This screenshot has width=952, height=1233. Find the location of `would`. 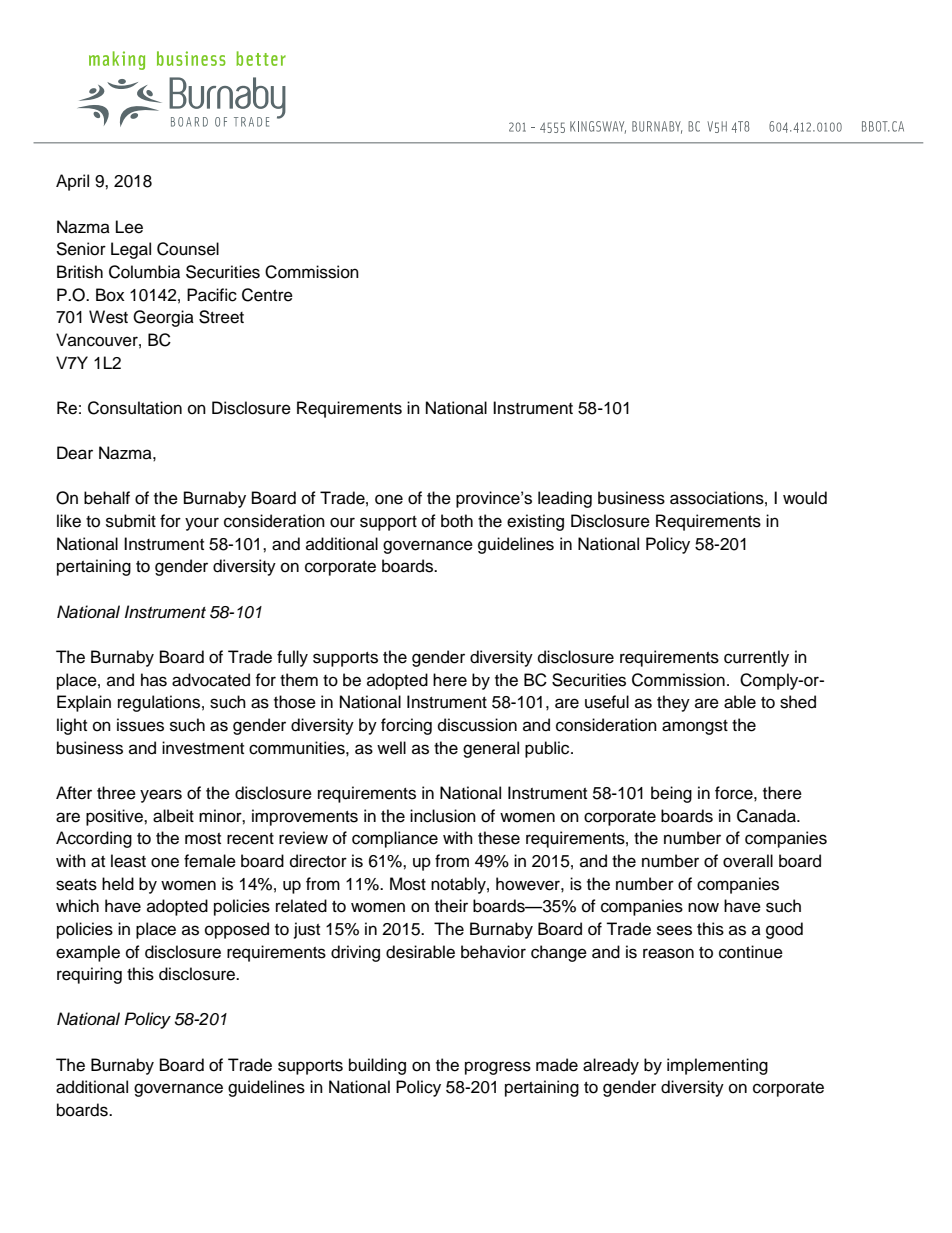

would is located at coordinates (805, 498).
